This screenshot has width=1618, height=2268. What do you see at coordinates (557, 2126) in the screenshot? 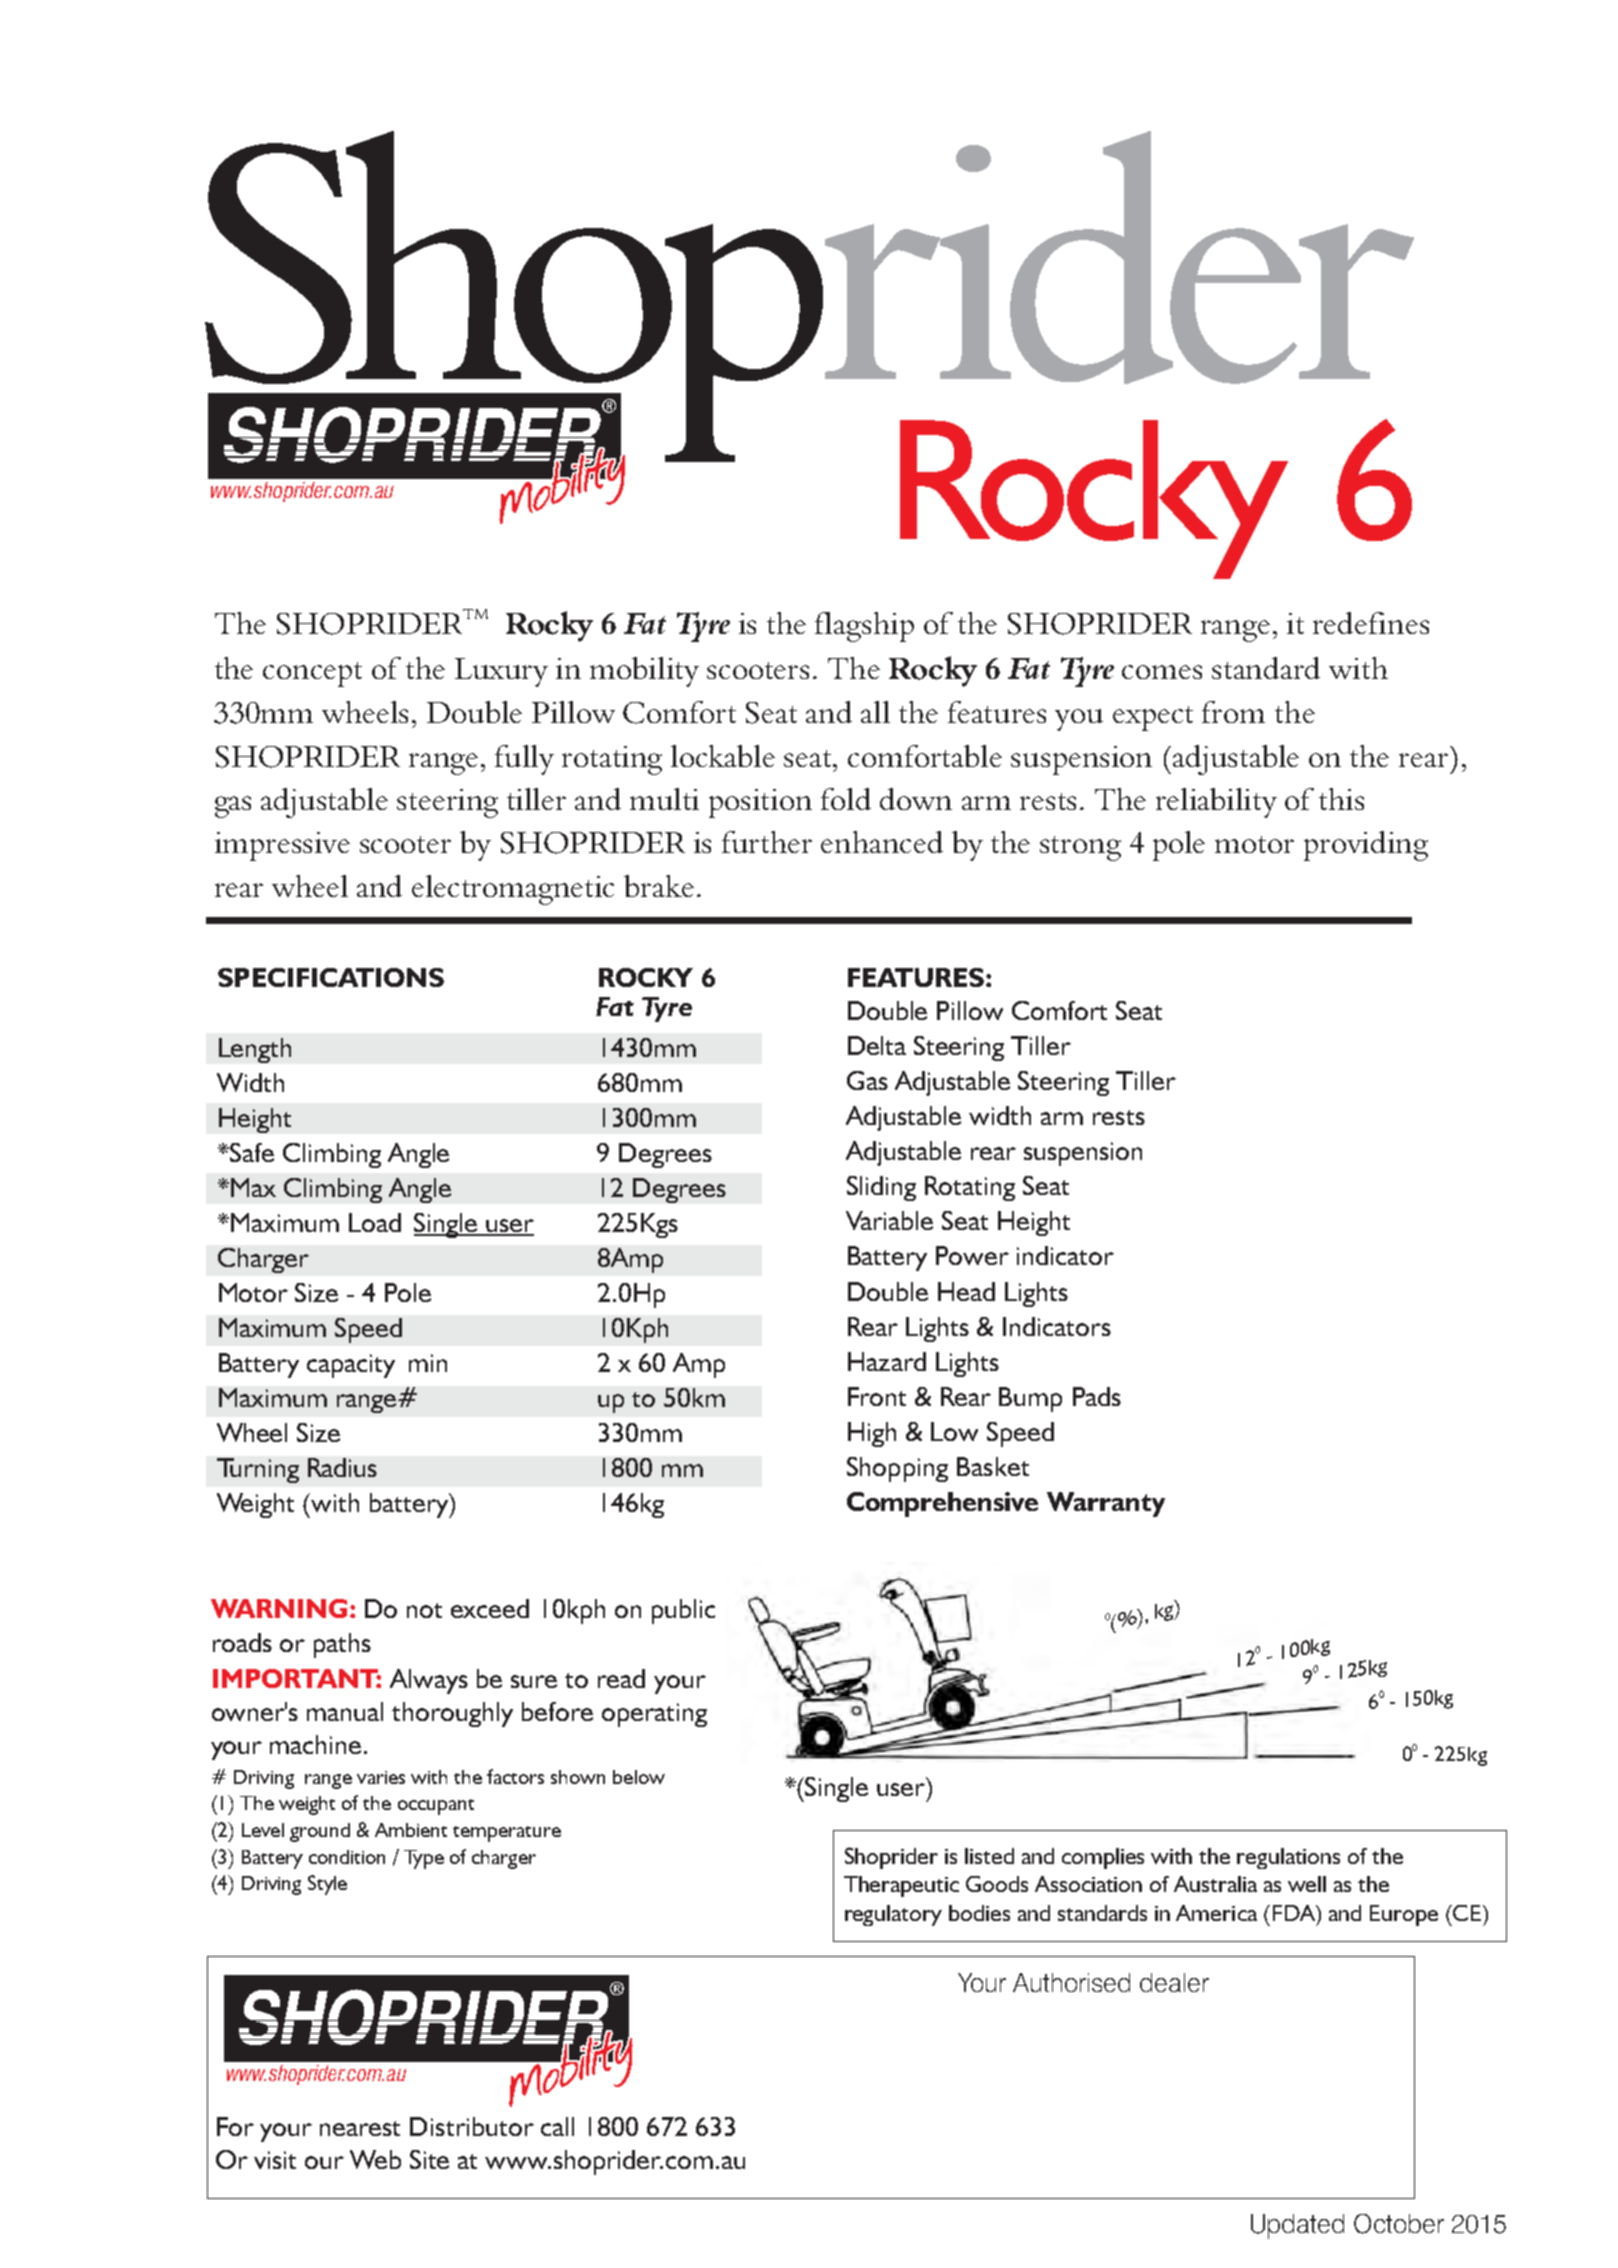
I see `call` at bounding box center [557, 2126].
